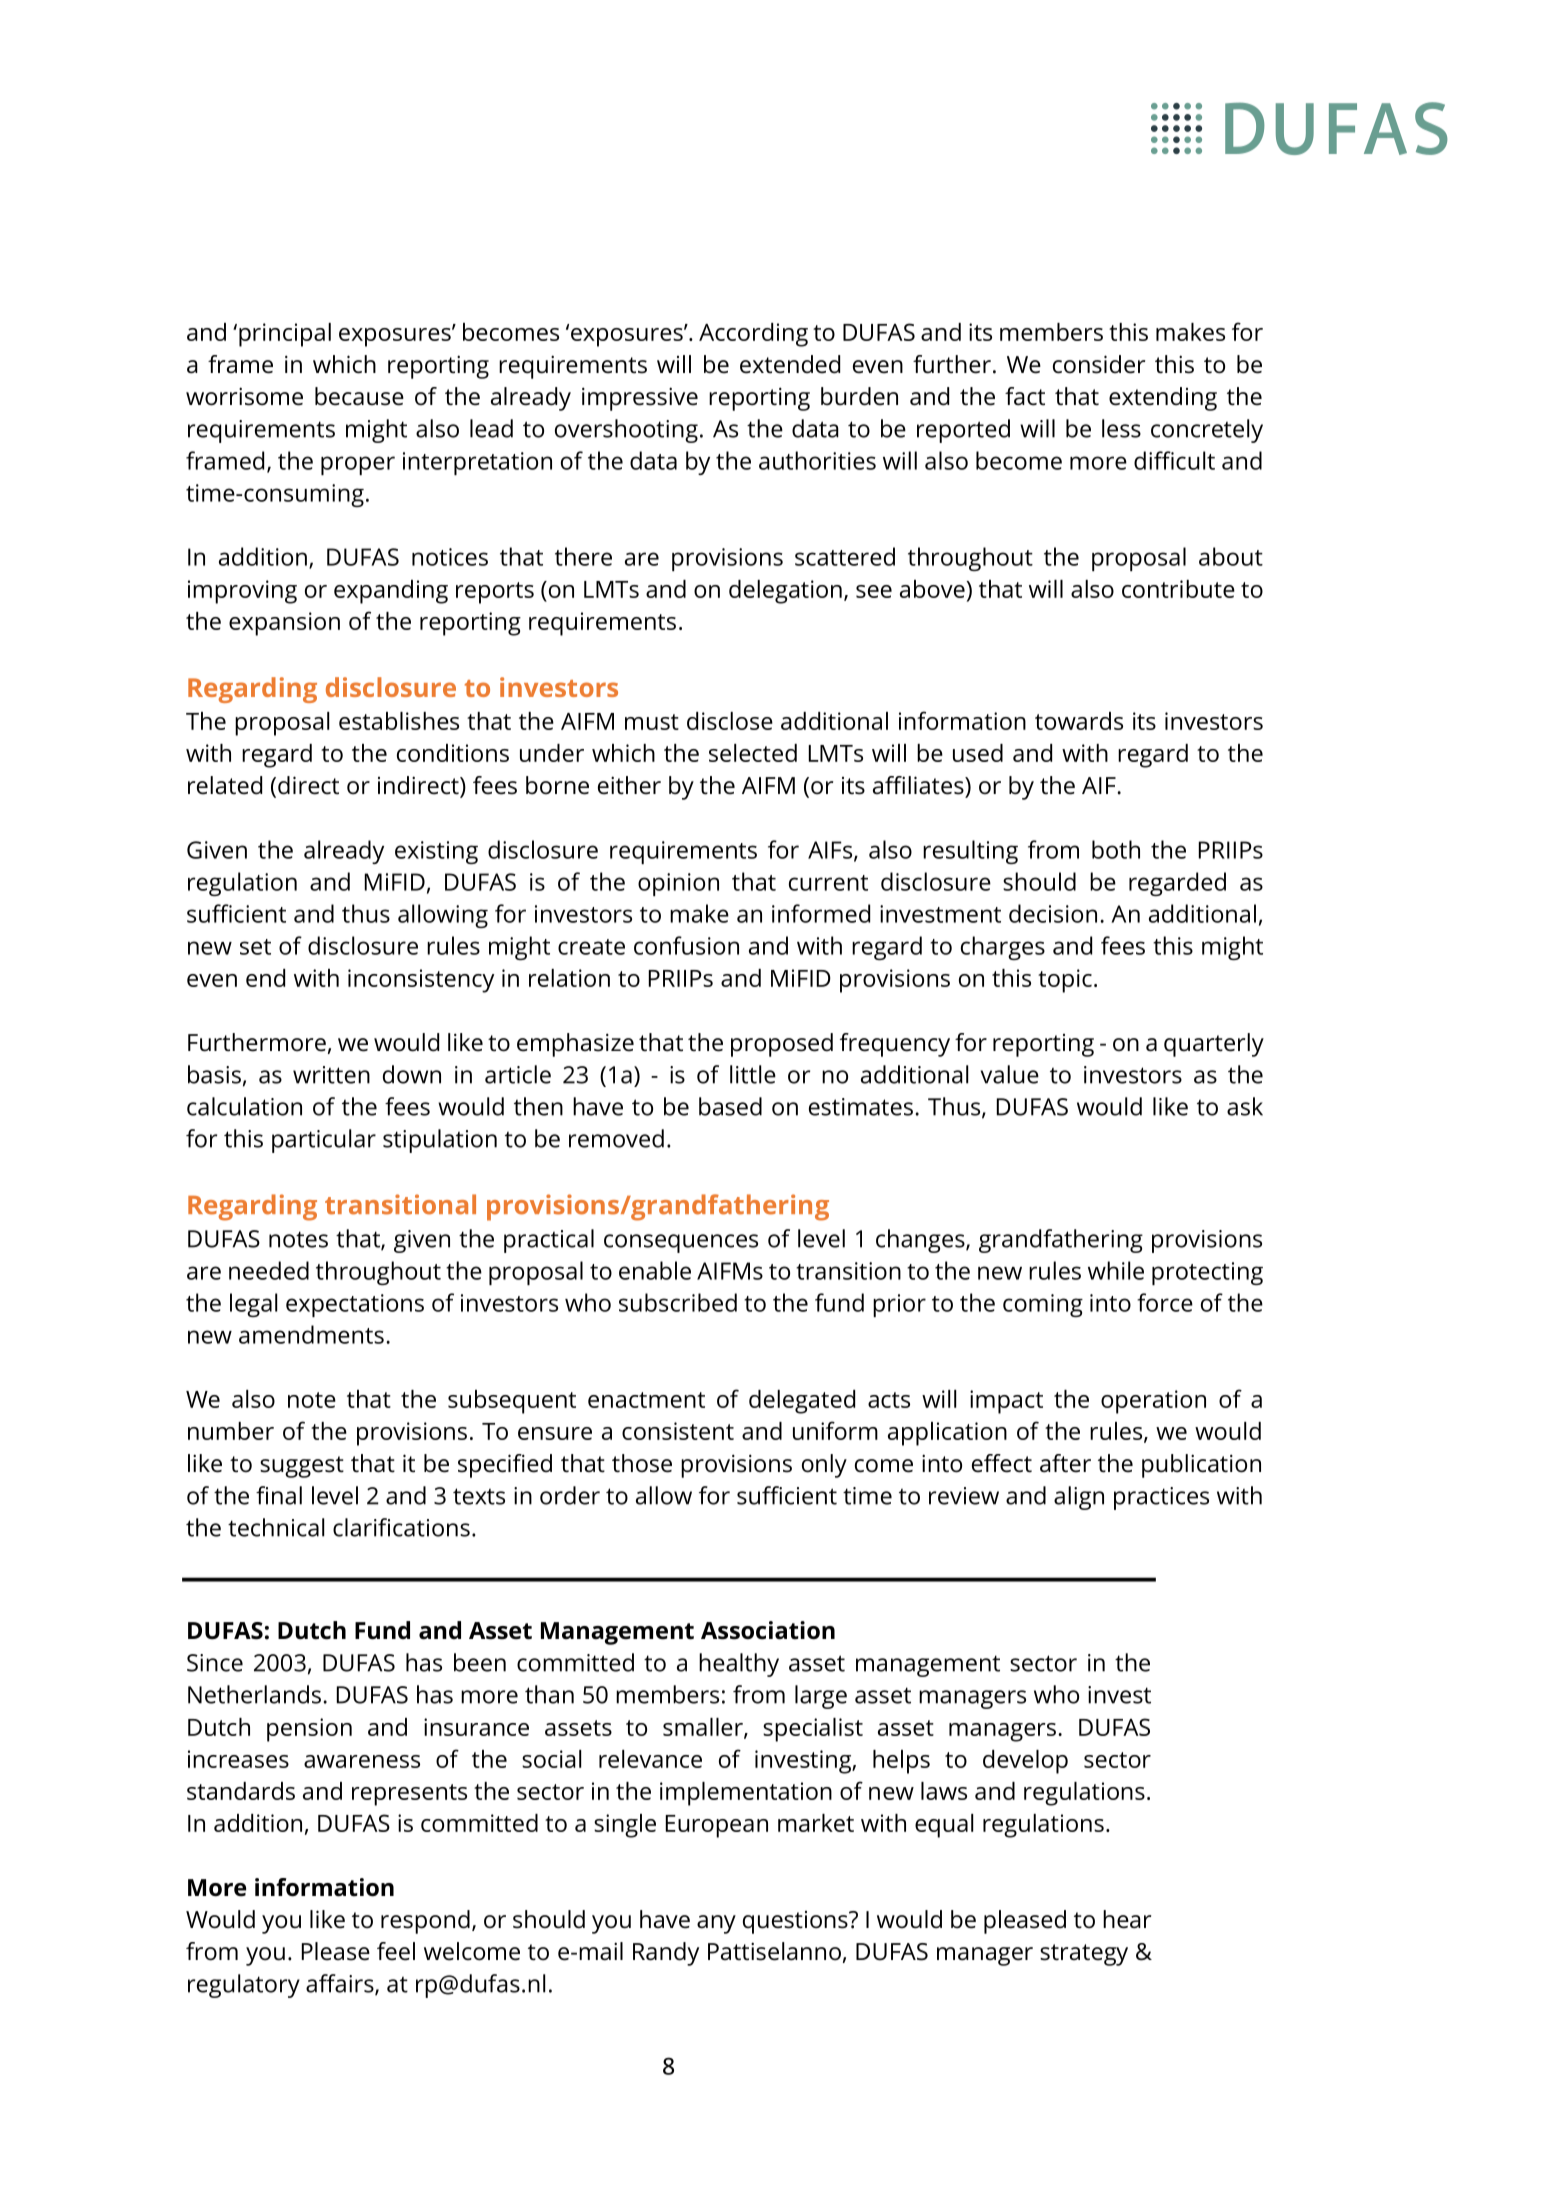 The width and height of the screenshot is (1559, 2206). What do you see at coordinates (1099, 364) in the screenshot?
I see `consider` at bounding box center [1099, 364].
